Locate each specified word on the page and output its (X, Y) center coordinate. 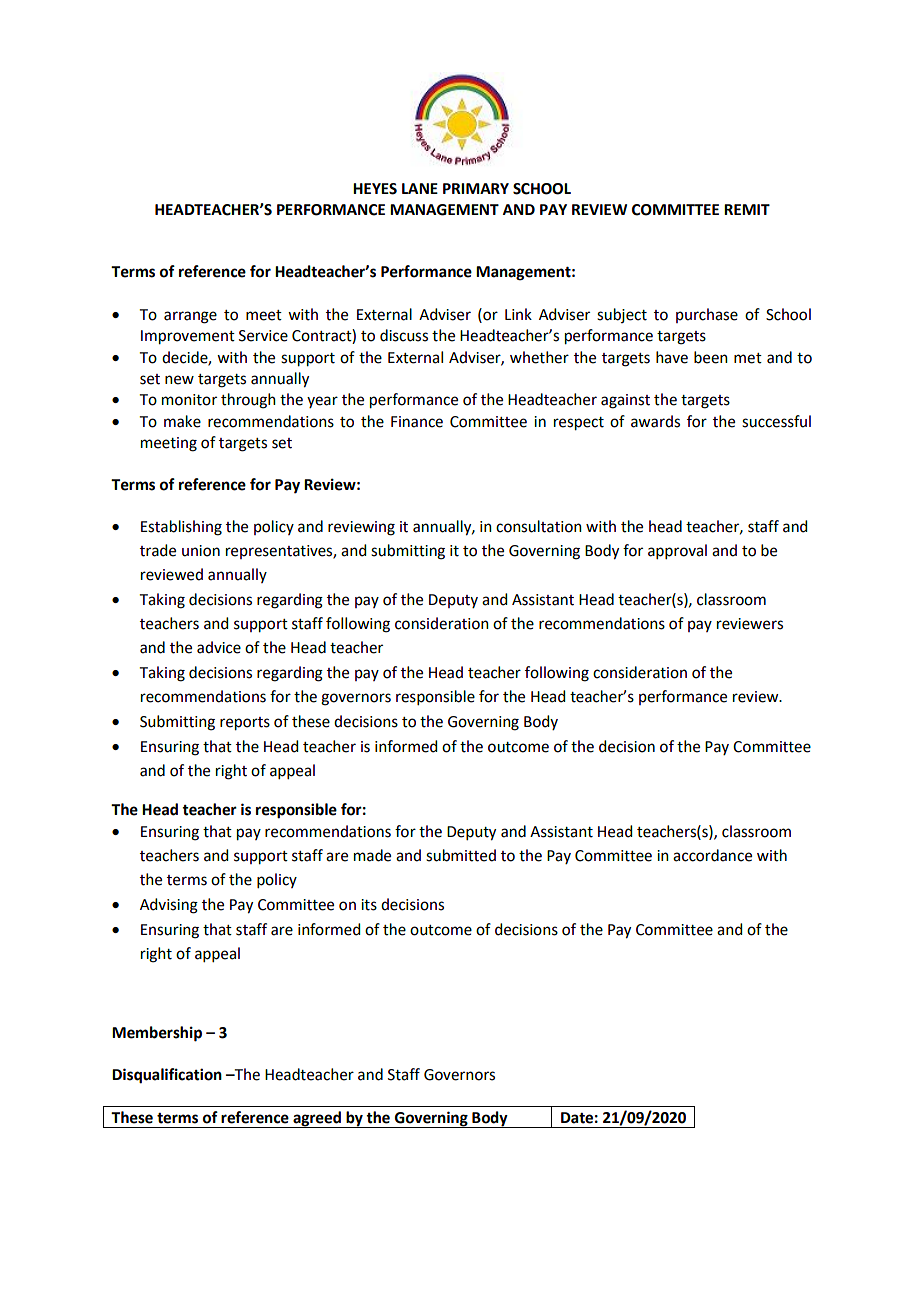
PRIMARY (476, 188)
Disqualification (167, 1076)
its (369, 905)
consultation (539, 526)
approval (677, 551)
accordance (712, 855)
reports (245, 724)
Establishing (181, 528)
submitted (461, 855)
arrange (190, 317)
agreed (317, 1119)
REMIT (747, 209)
